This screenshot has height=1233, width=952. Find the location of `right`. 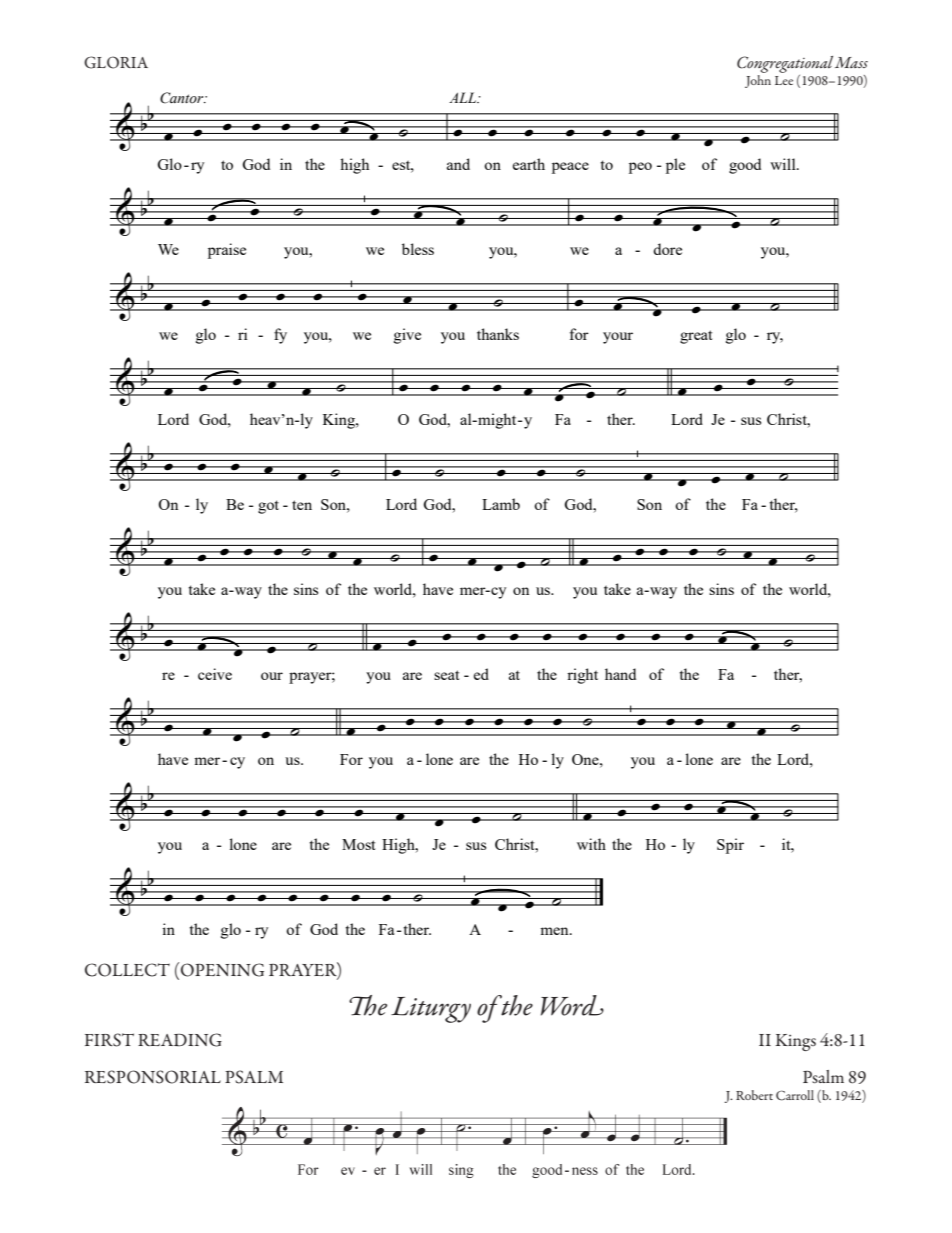

right is located at coordinates (582, 676).
